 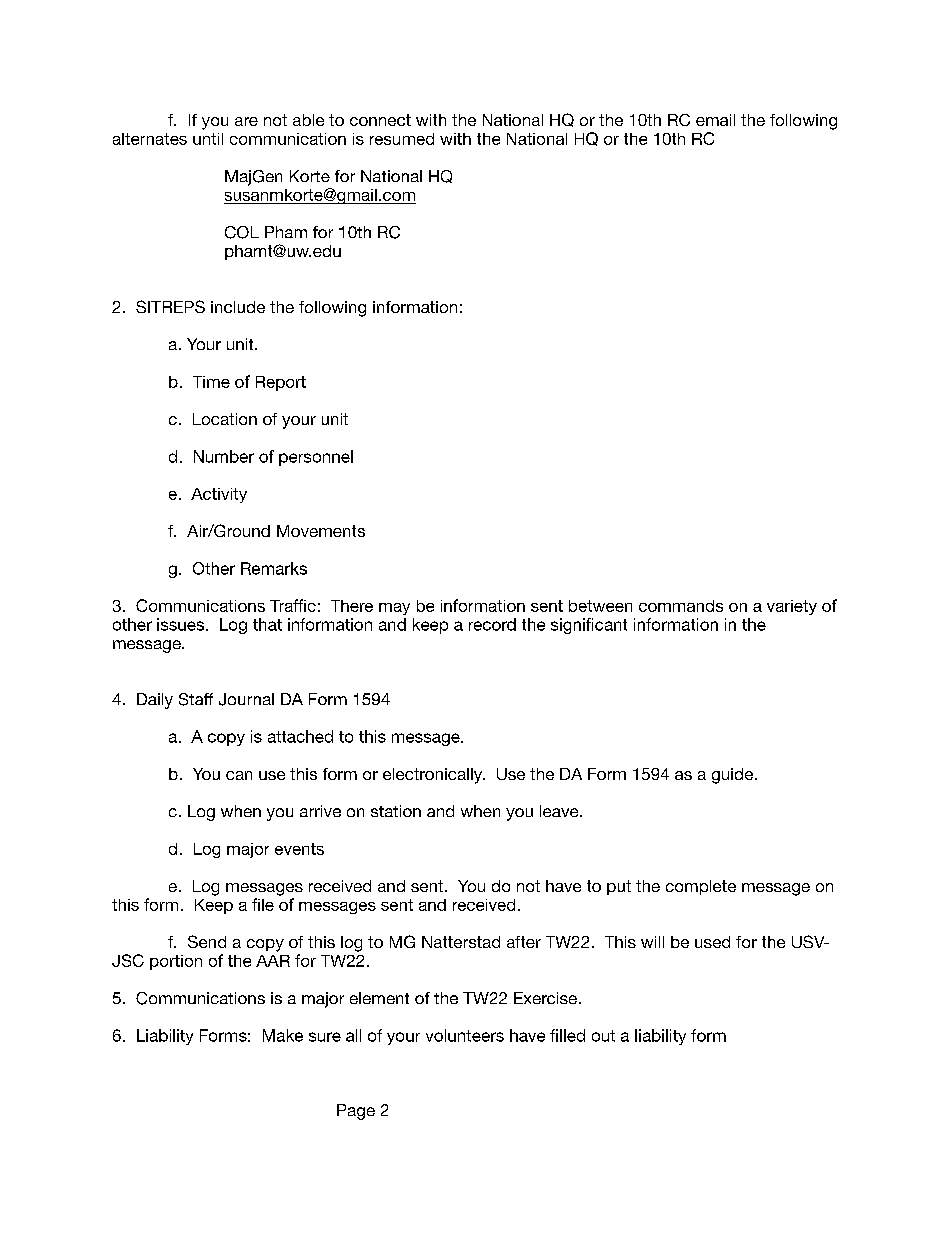 I want to click on commands, so click(x=681, y=606).
